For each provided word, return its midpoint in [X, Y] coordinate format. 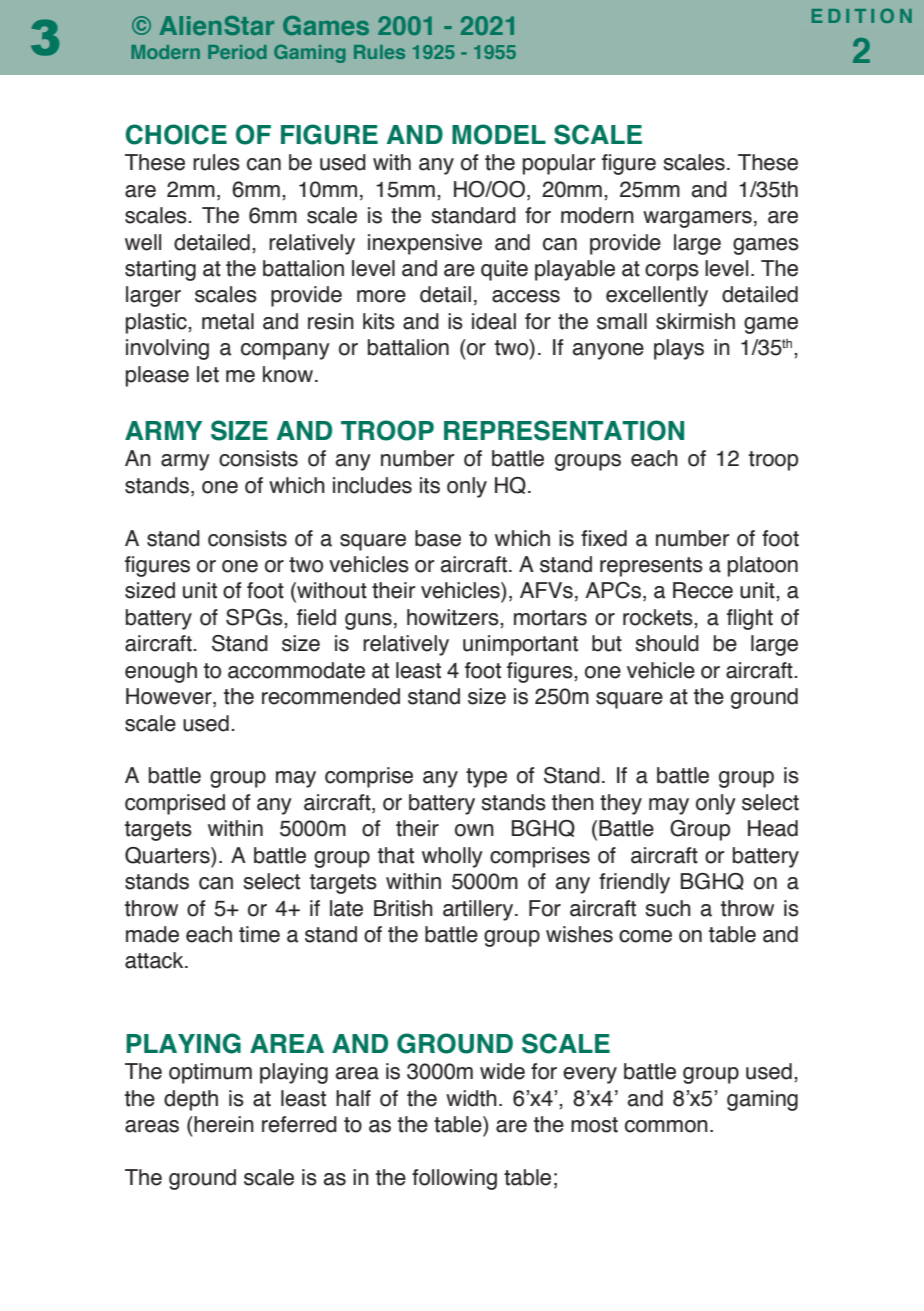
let [208, 374]
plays [679, 349]
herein [223, 1124]
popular [559, 164]
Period [237, 52]
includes [372, 485]
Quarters [168, 855]
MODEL [499, 134]
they [621, 804]
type [486, 778]
